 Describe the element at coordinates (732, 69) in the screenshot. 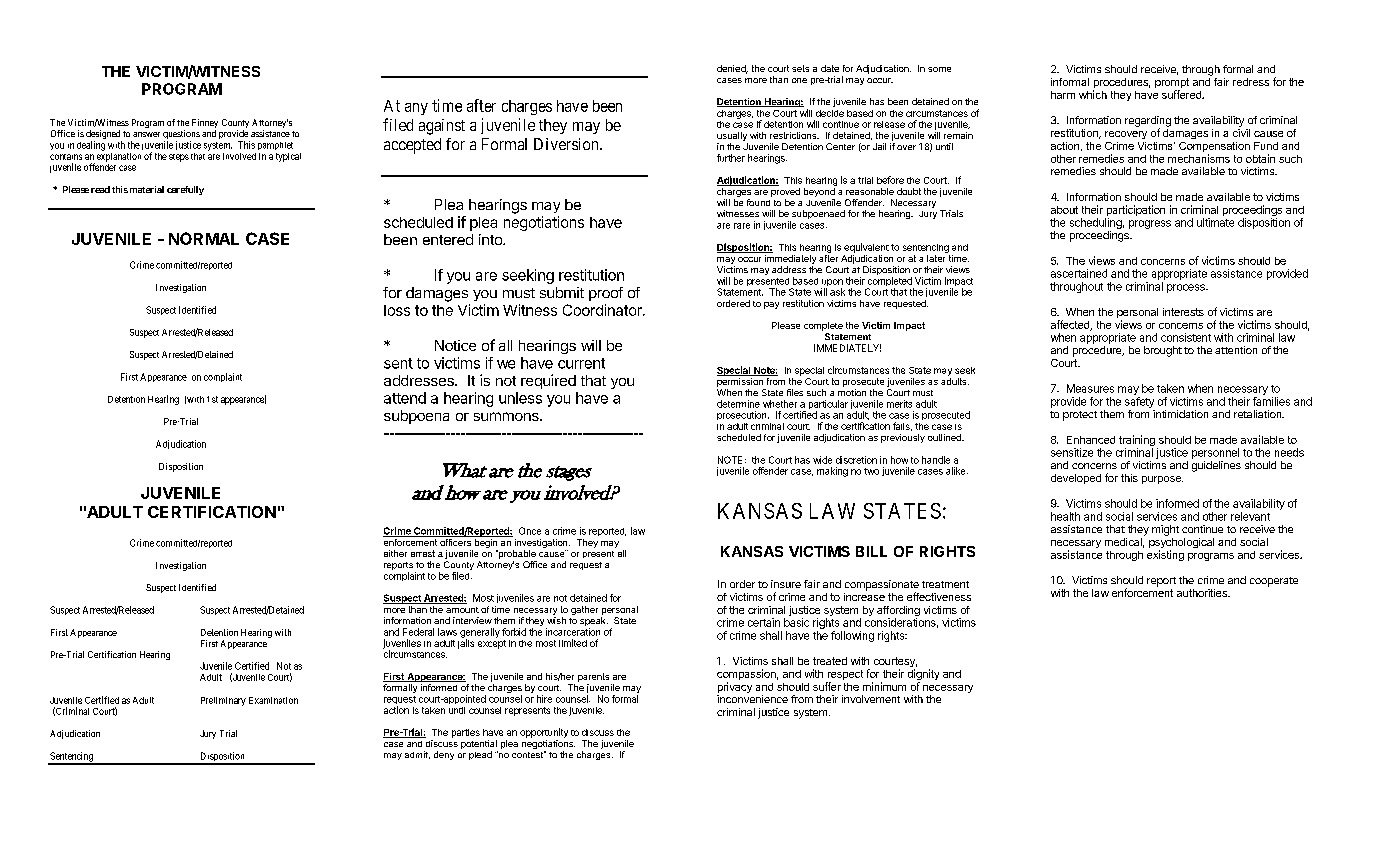

I see `denied` at that location.
